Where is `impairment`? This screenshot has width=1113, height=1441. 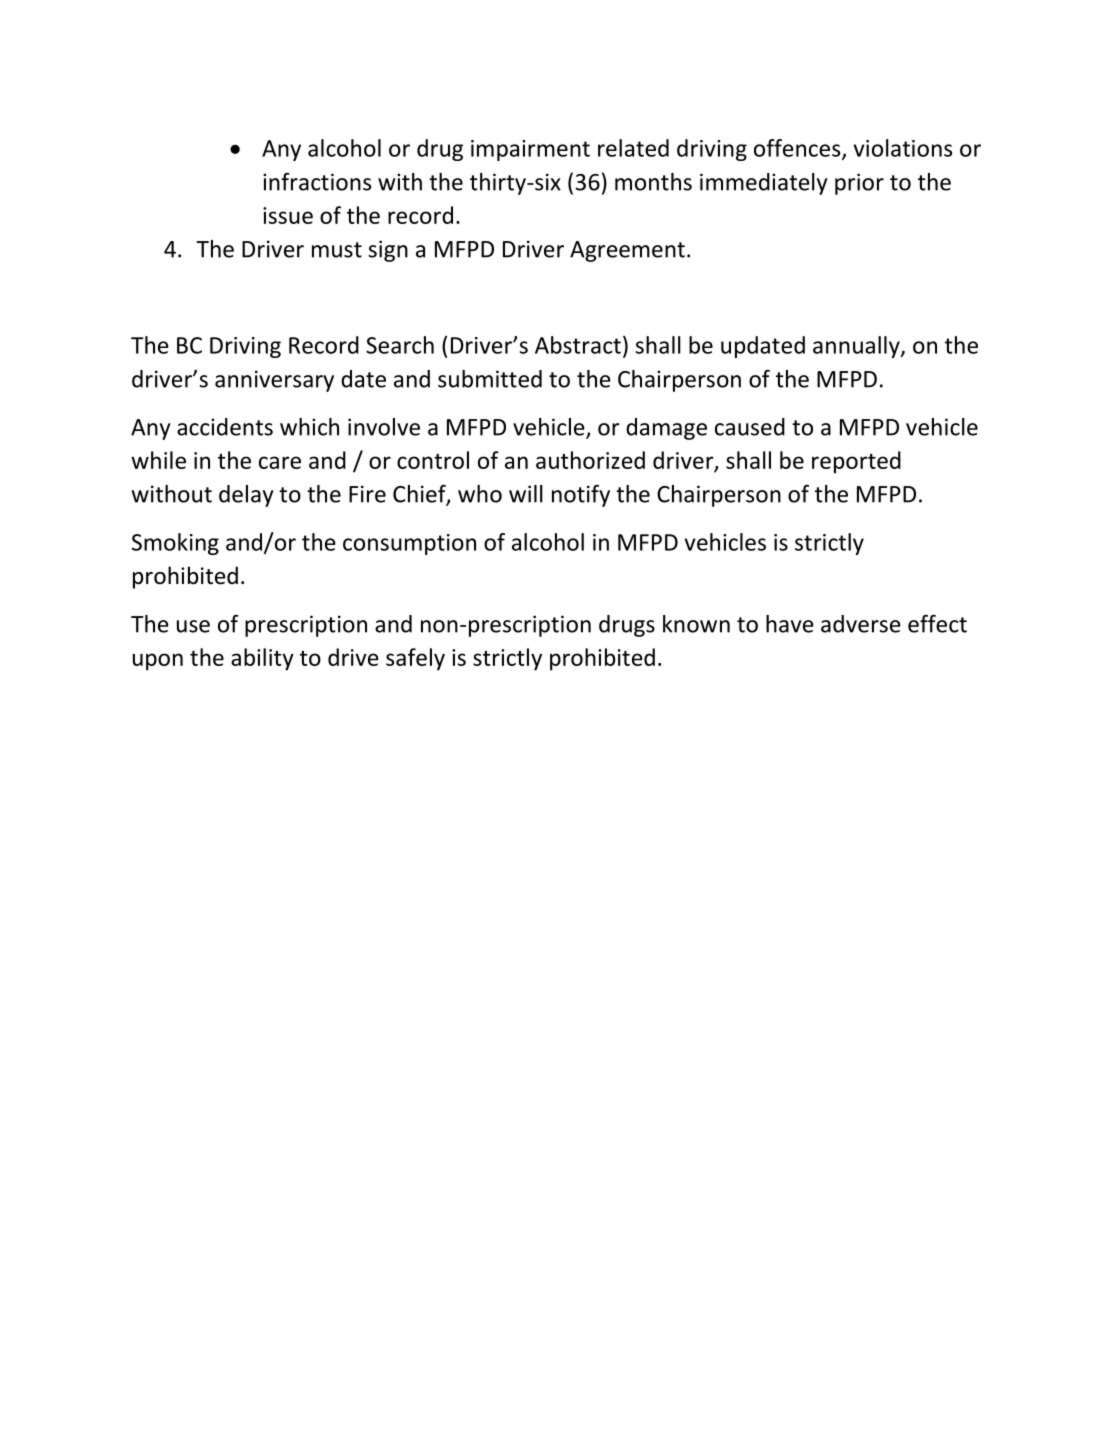 impairment is located at coordinates (530, 150).
